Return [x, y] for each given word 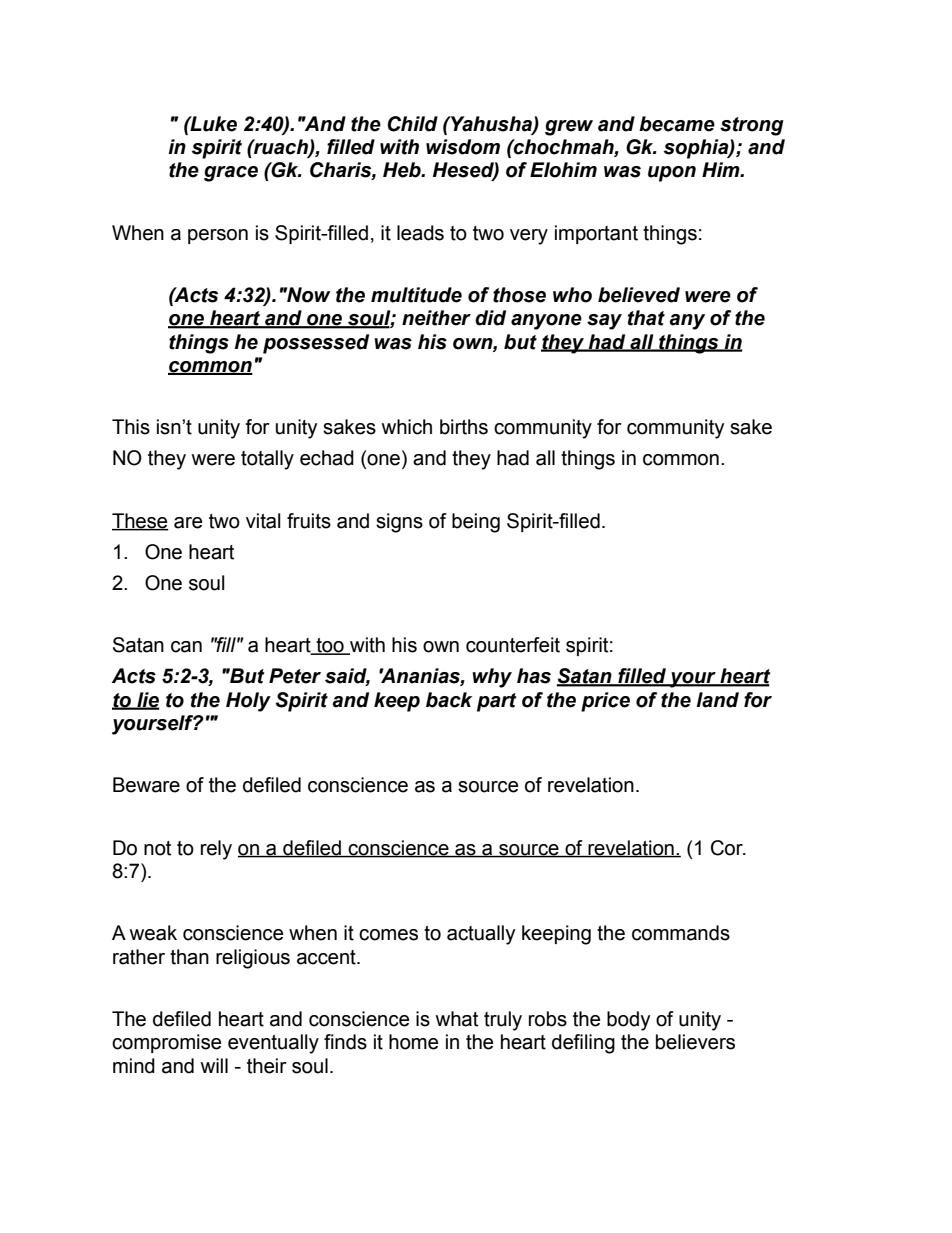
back [449, 700]
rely [216, 850]
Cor [728, 848]
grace [231, 174]
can [186, 647]
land [717, 700]
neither [436, 318]
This [131, 427]
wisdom [463, 147]
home [413, 1042]
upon [672, 174]
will [214, 1065]
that [646, 318]
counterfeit [513, 645]
